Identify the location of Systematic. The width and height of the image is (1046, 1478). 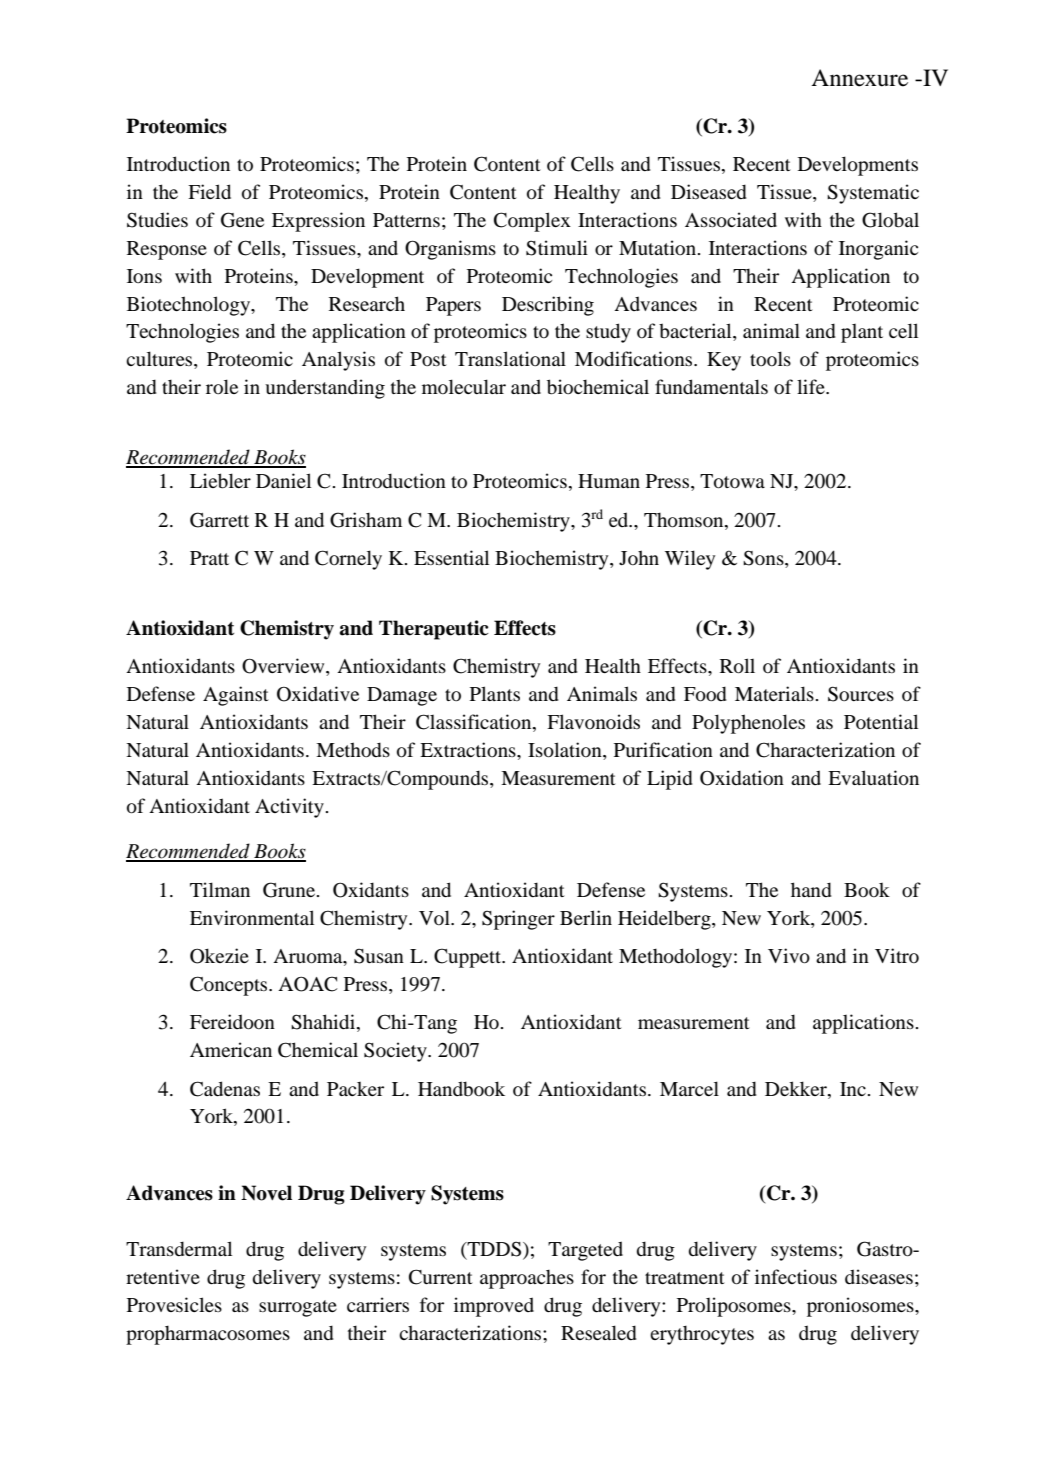
(873, 194).
